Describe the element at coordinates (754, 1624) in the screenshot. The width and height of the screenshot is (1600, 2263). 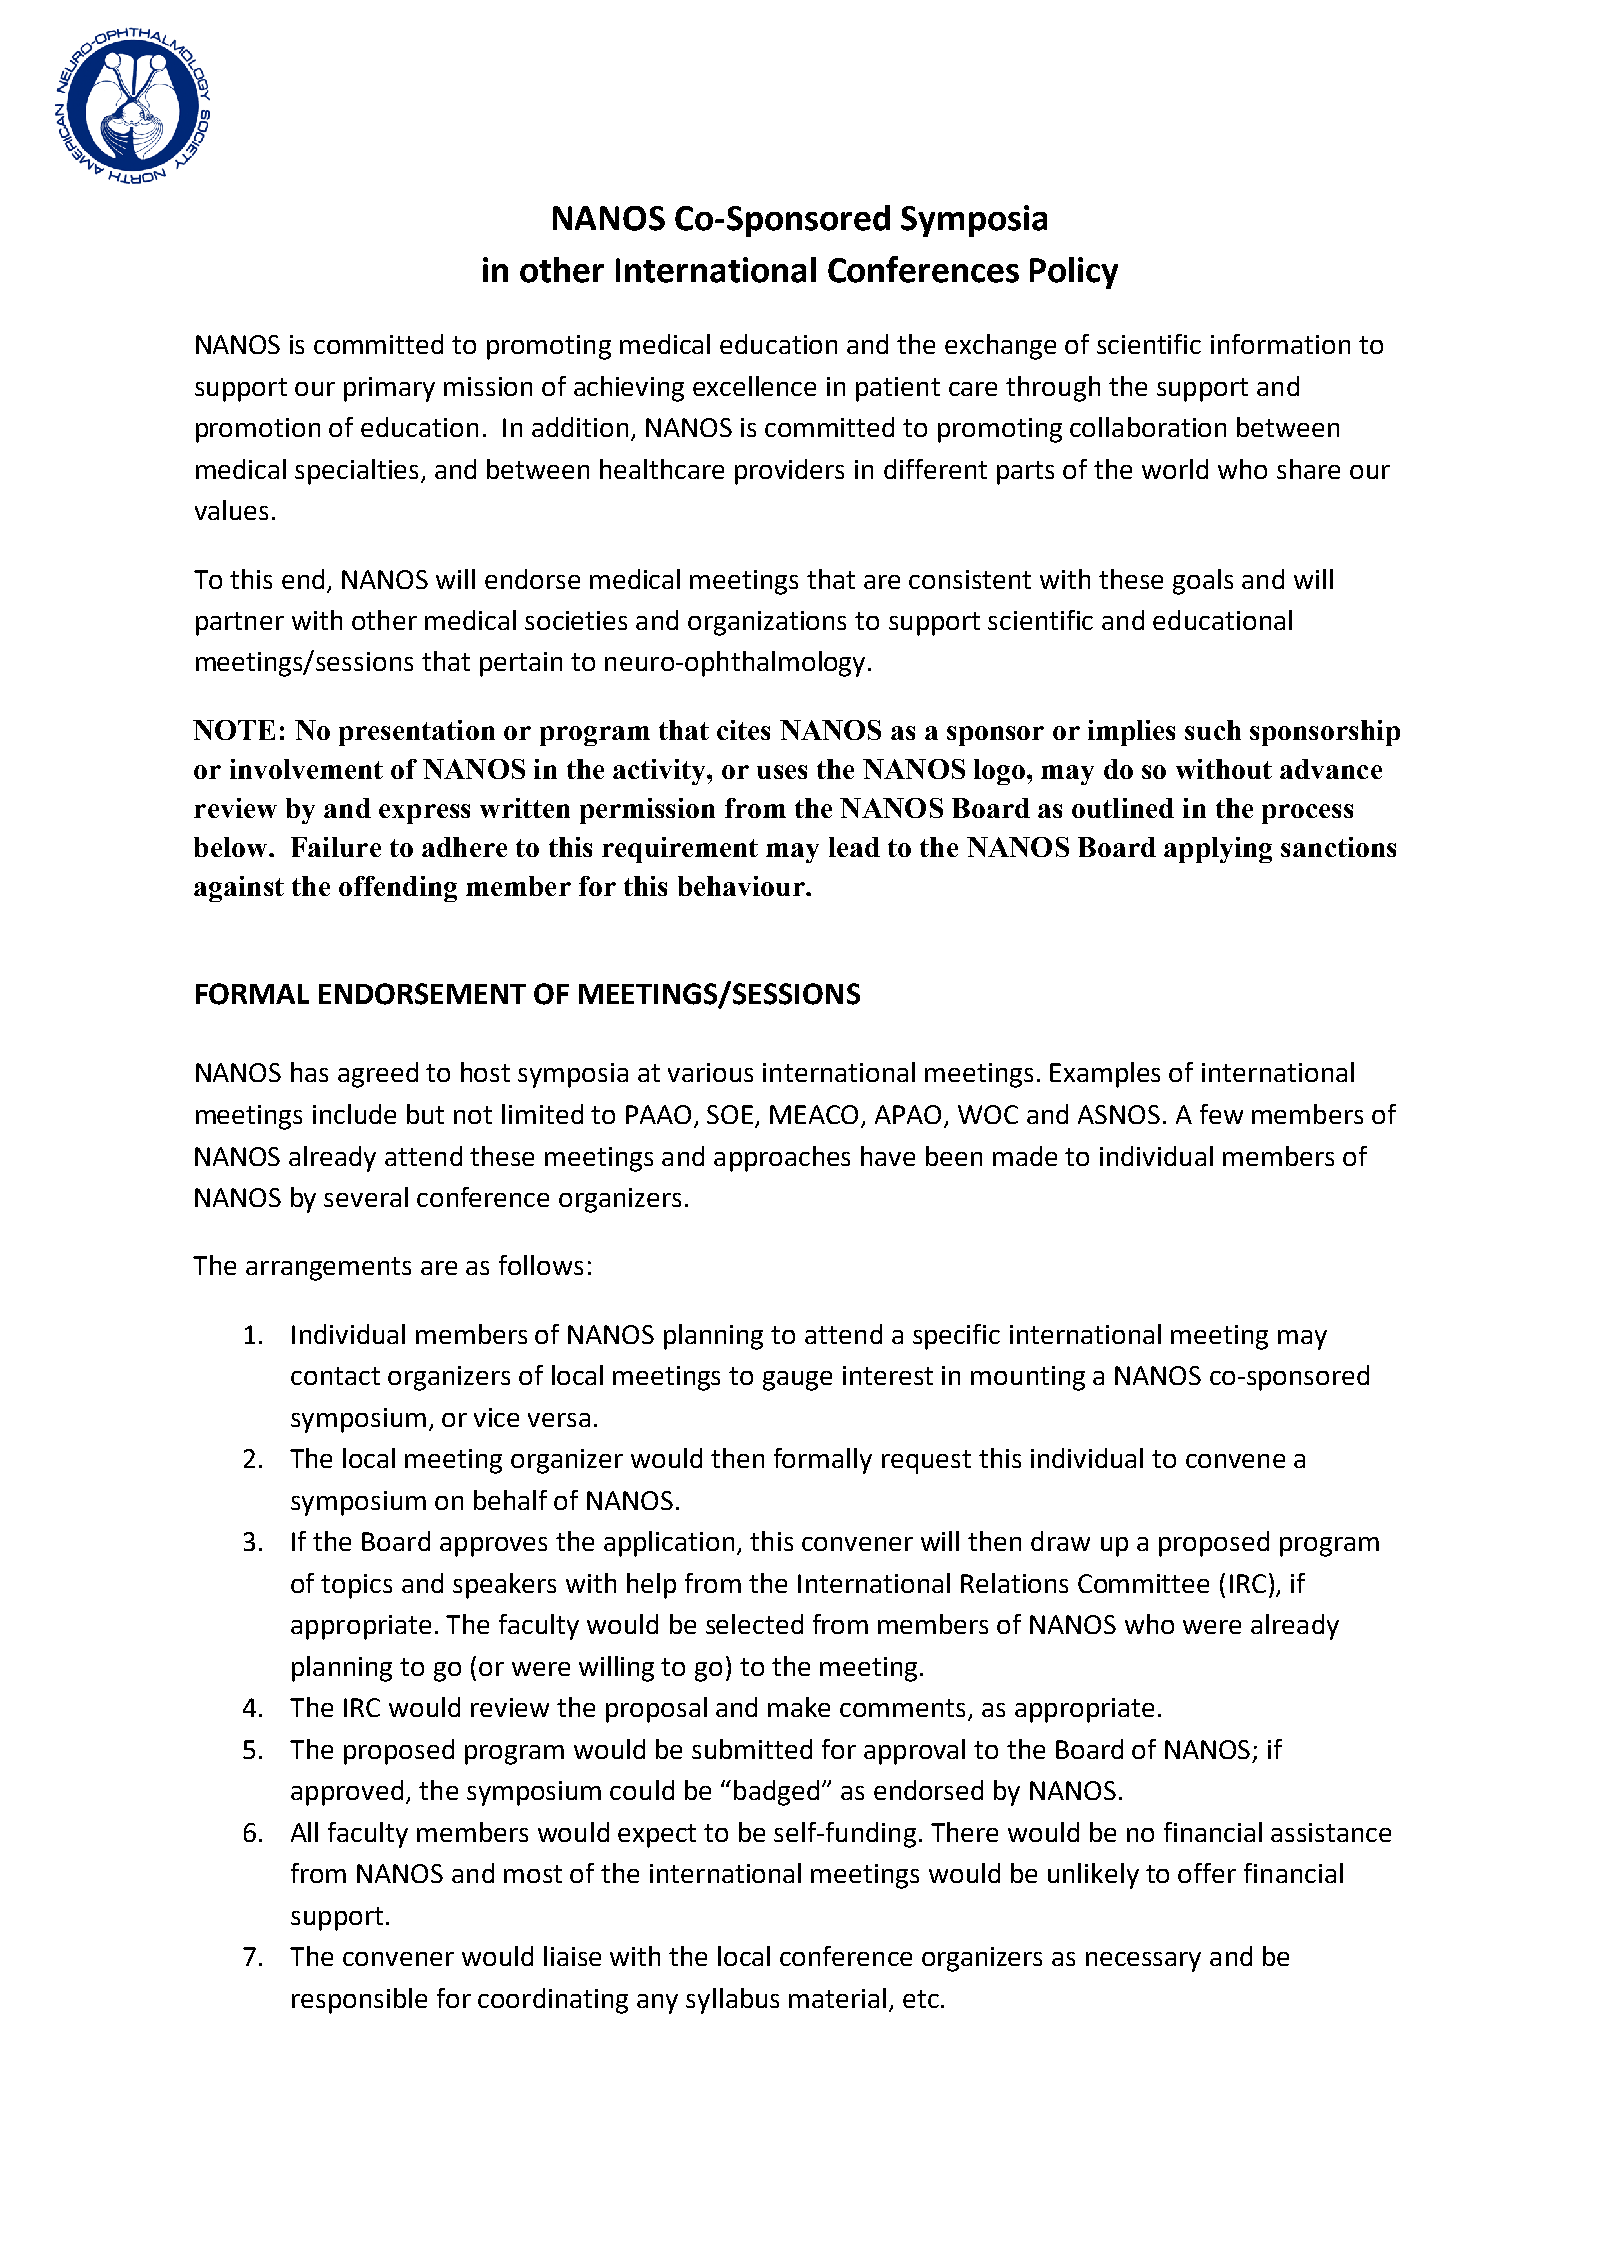
I see `selected` at that location.
